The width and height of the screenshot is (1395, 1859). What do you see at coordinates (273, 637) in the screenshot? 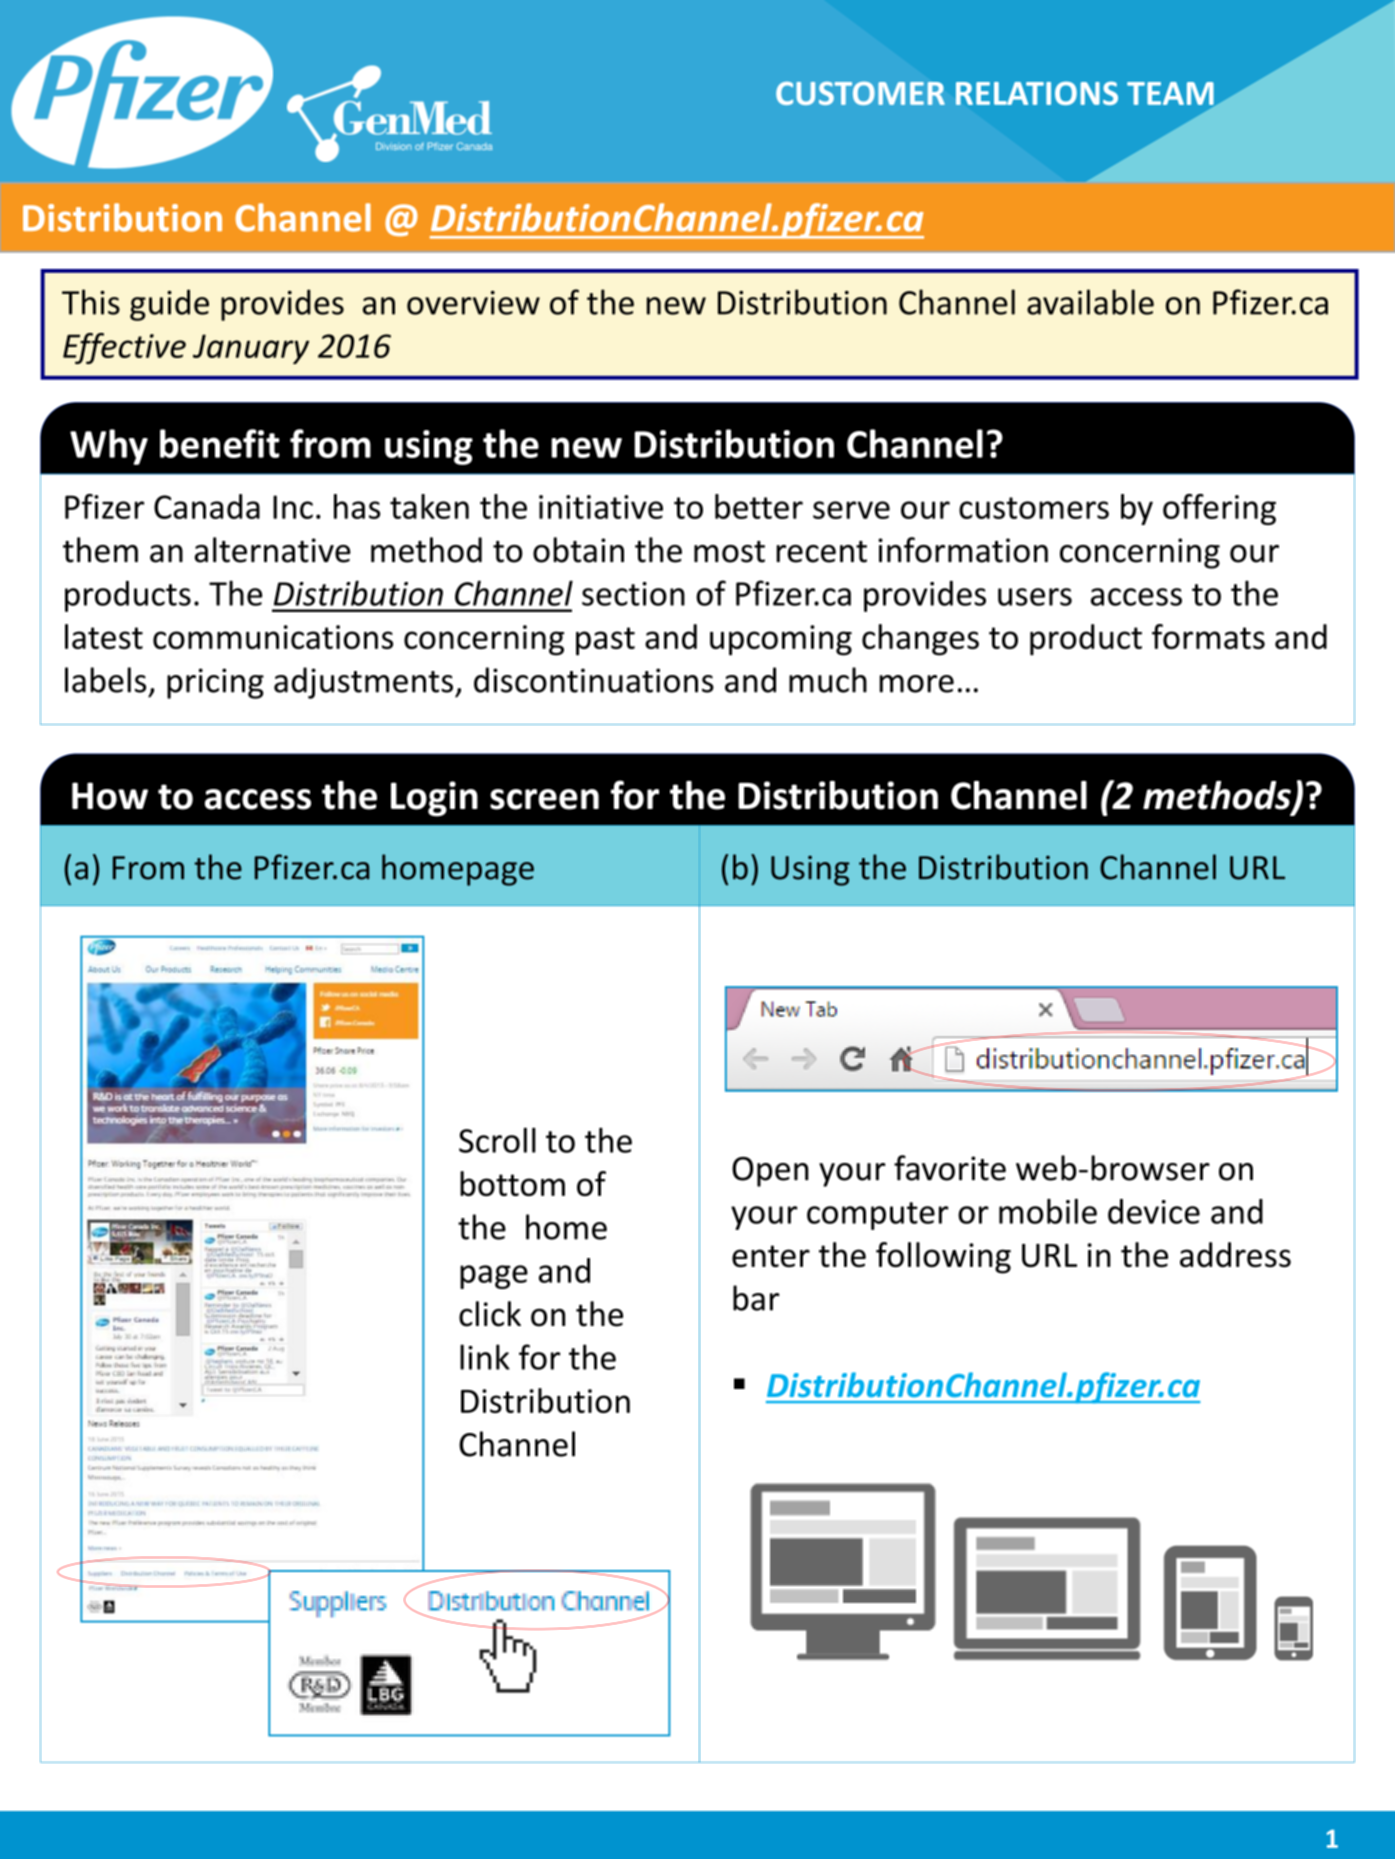
I see `communications` at bounding box center [273, 637].
